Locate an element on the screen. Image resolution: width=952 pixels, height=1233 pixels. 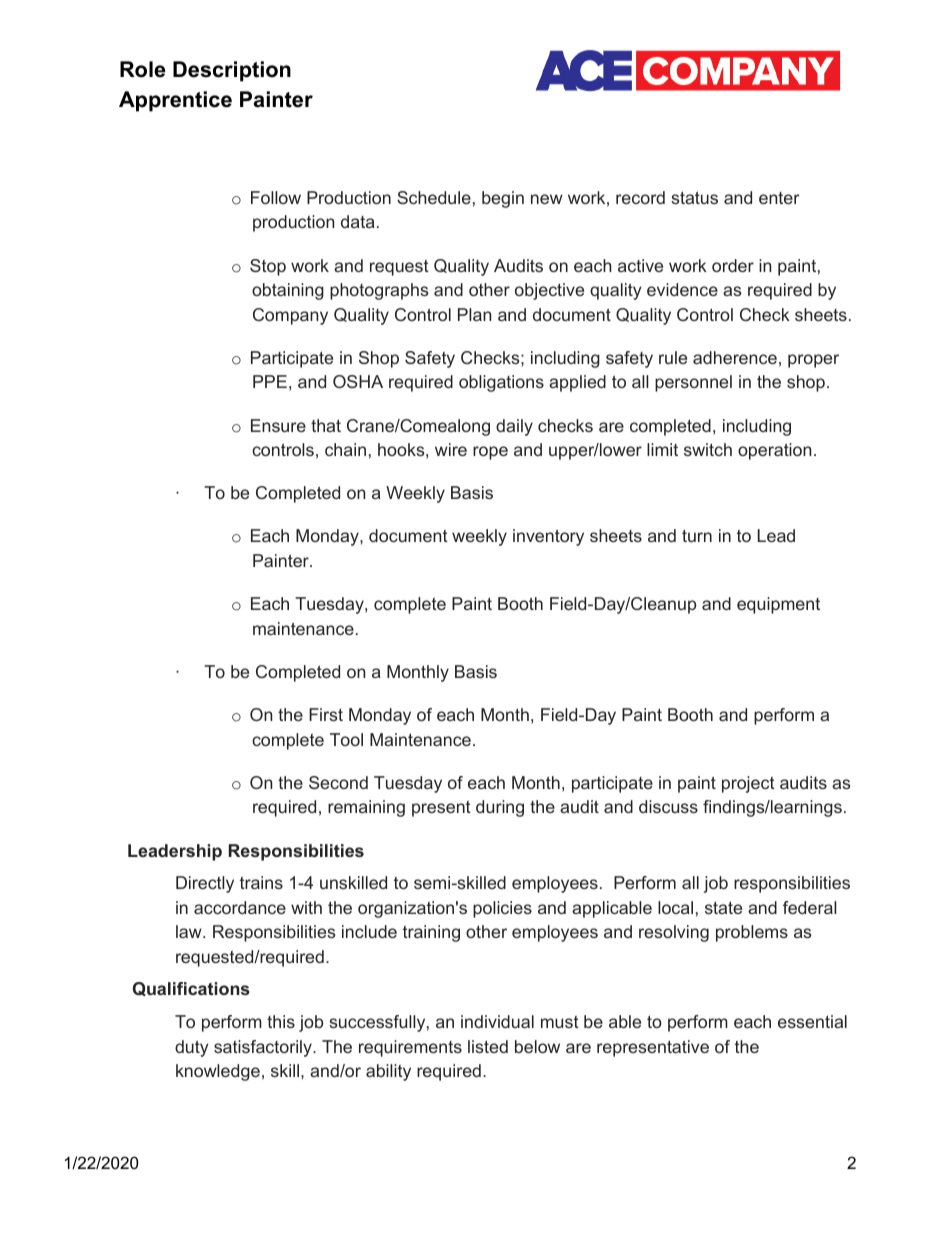
duty is located at coordinates (192, 1048).
